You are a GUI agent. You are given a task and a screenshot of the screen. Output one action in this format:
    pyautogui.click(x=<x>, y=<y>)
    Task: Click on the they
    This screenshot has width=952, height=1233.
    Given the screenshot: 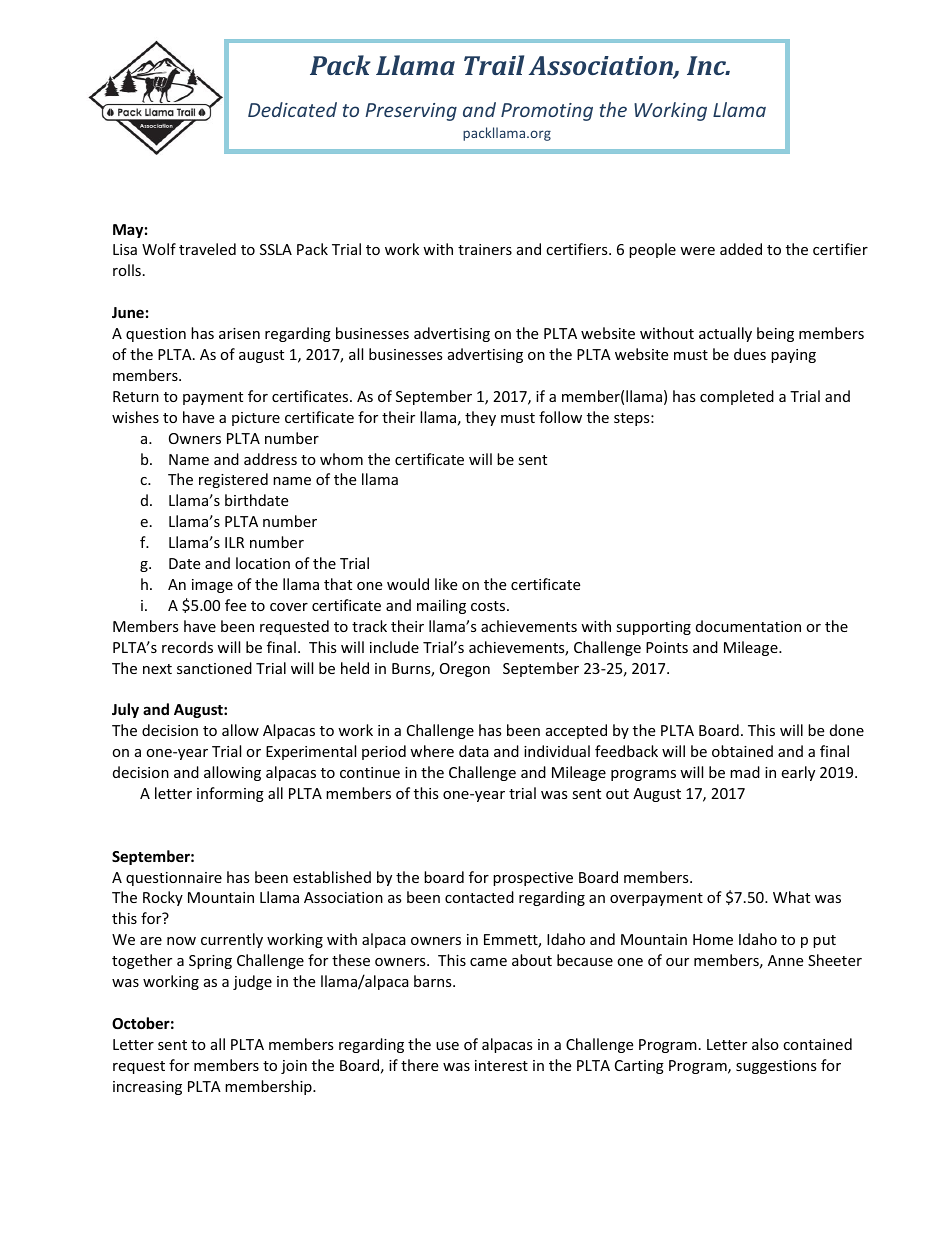 What is the action you would take?
    pyautogui.click(x=480, y=418)
